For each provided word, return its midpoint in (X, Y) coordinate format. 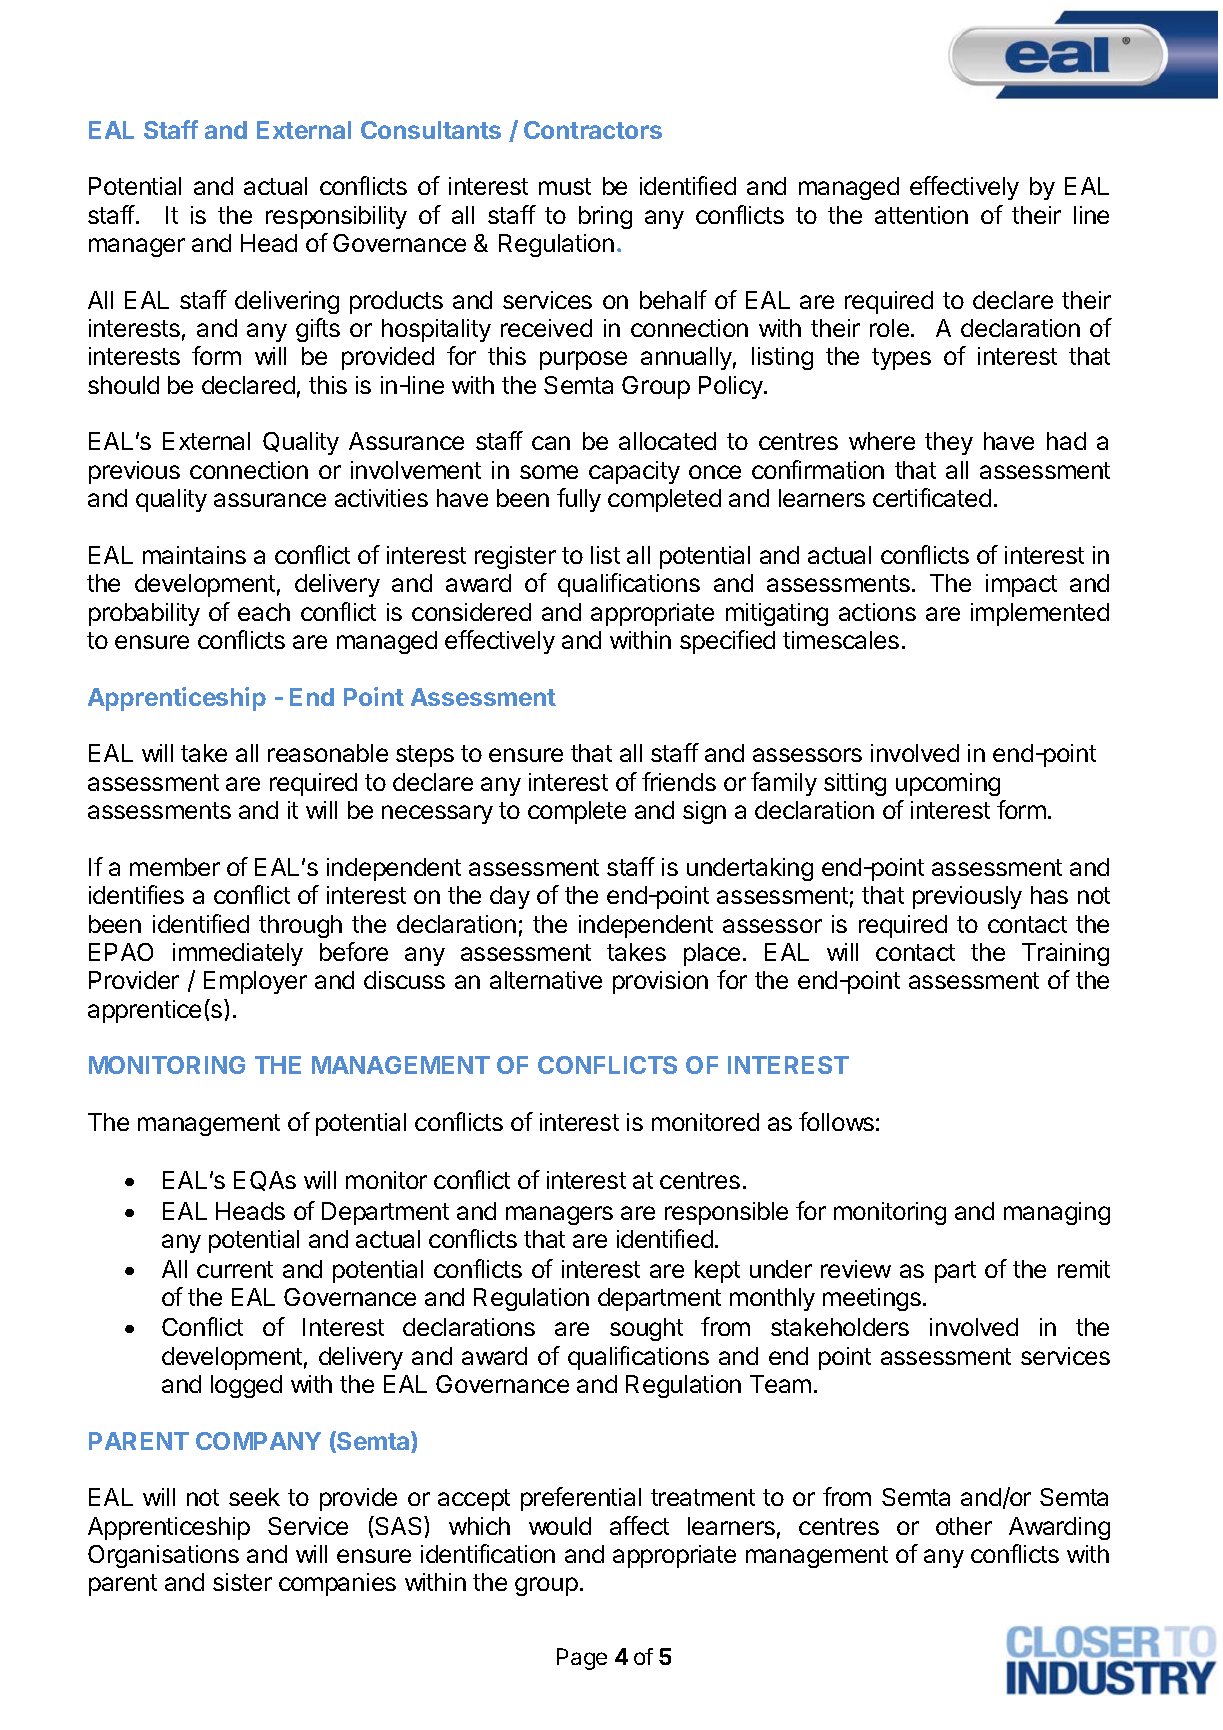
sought (646, 1329)
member (175, 867)
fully (579, 500)
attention (921, 215)
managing (1057, 1213)
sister (242, 1582)
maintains (194, 555)
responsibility (336, 217)
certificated (932, 497)
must (565, 186)
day (510, 897)
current (235, 1269)
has (1049, 895)
